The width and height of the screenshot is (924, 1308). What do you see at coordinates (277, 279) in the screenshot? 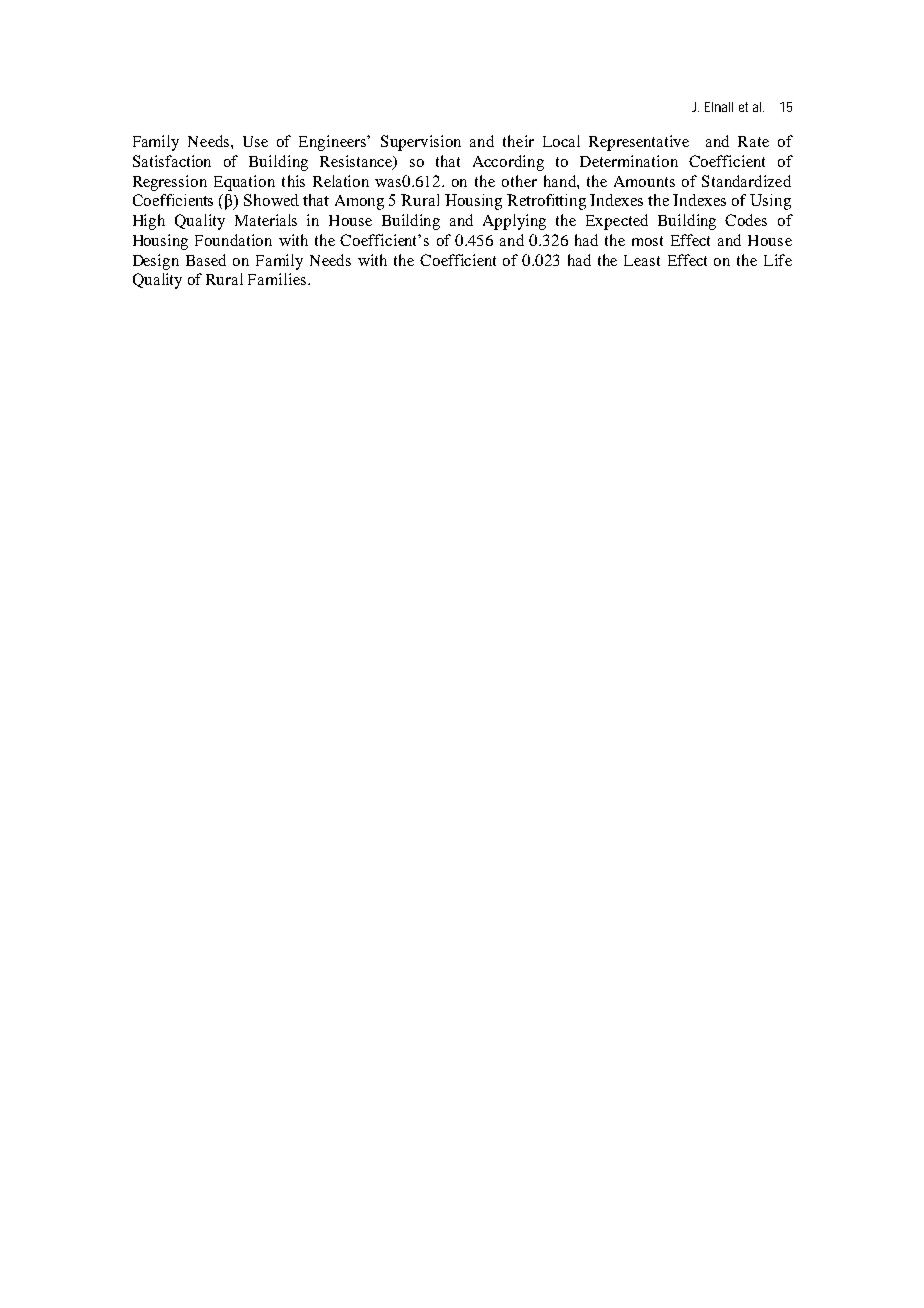
I see `Families` at bounding box center [277, 279].
